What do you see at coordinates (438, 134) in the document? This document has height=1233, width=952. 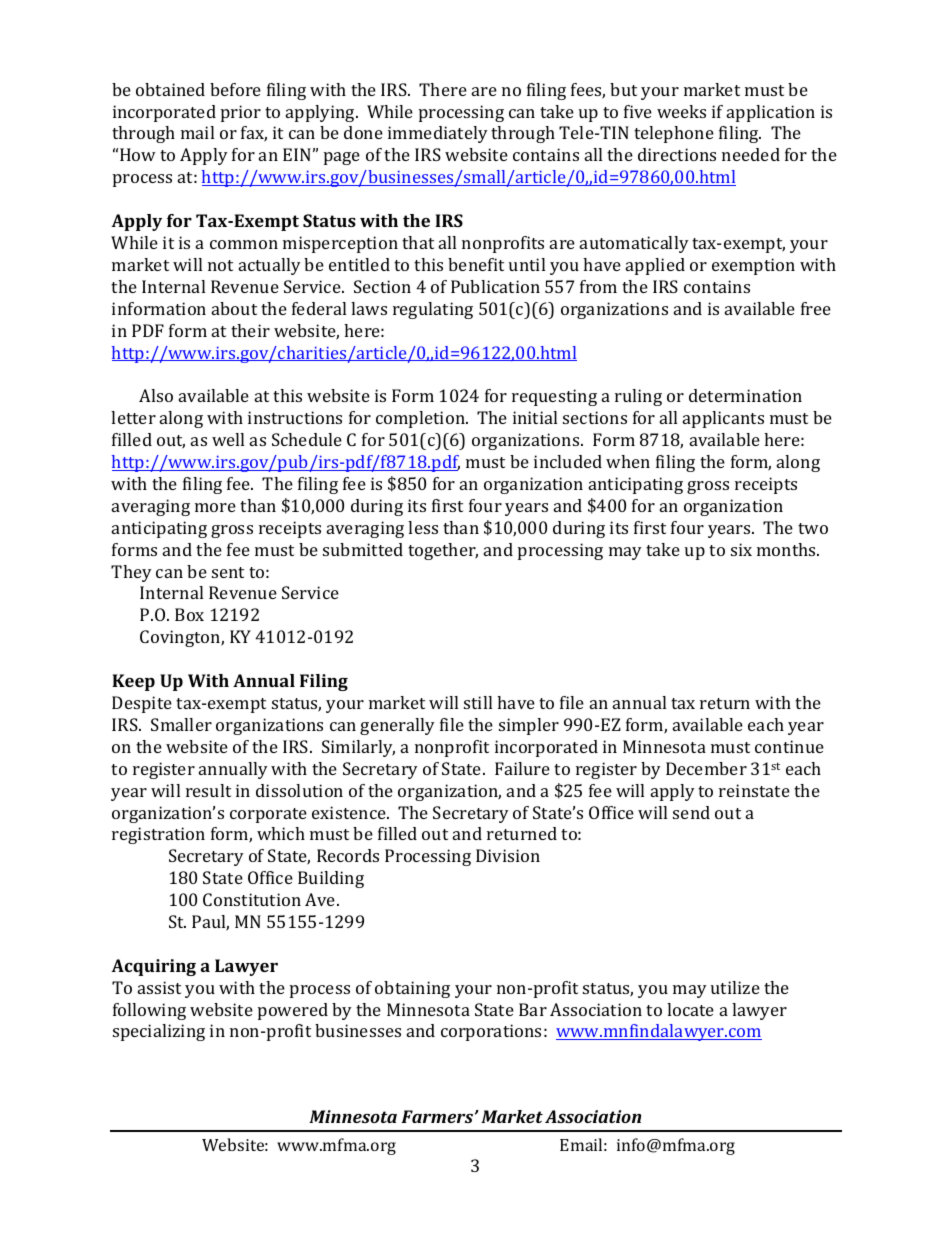 I see `immediately` at bounding box center [438, 134].
